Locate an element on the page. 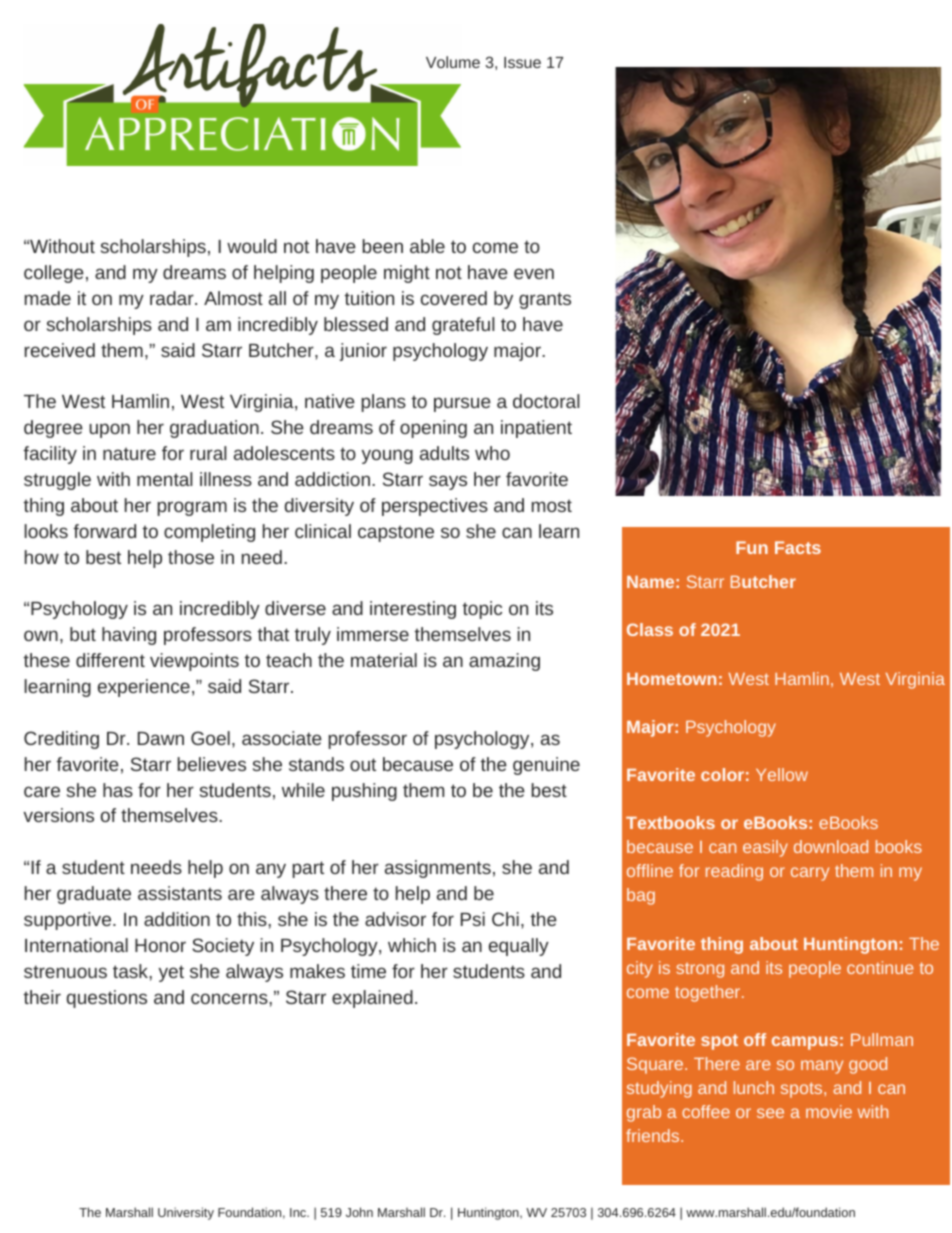 The image size is (952, 1233). having is located at coordinates (129, 636).
